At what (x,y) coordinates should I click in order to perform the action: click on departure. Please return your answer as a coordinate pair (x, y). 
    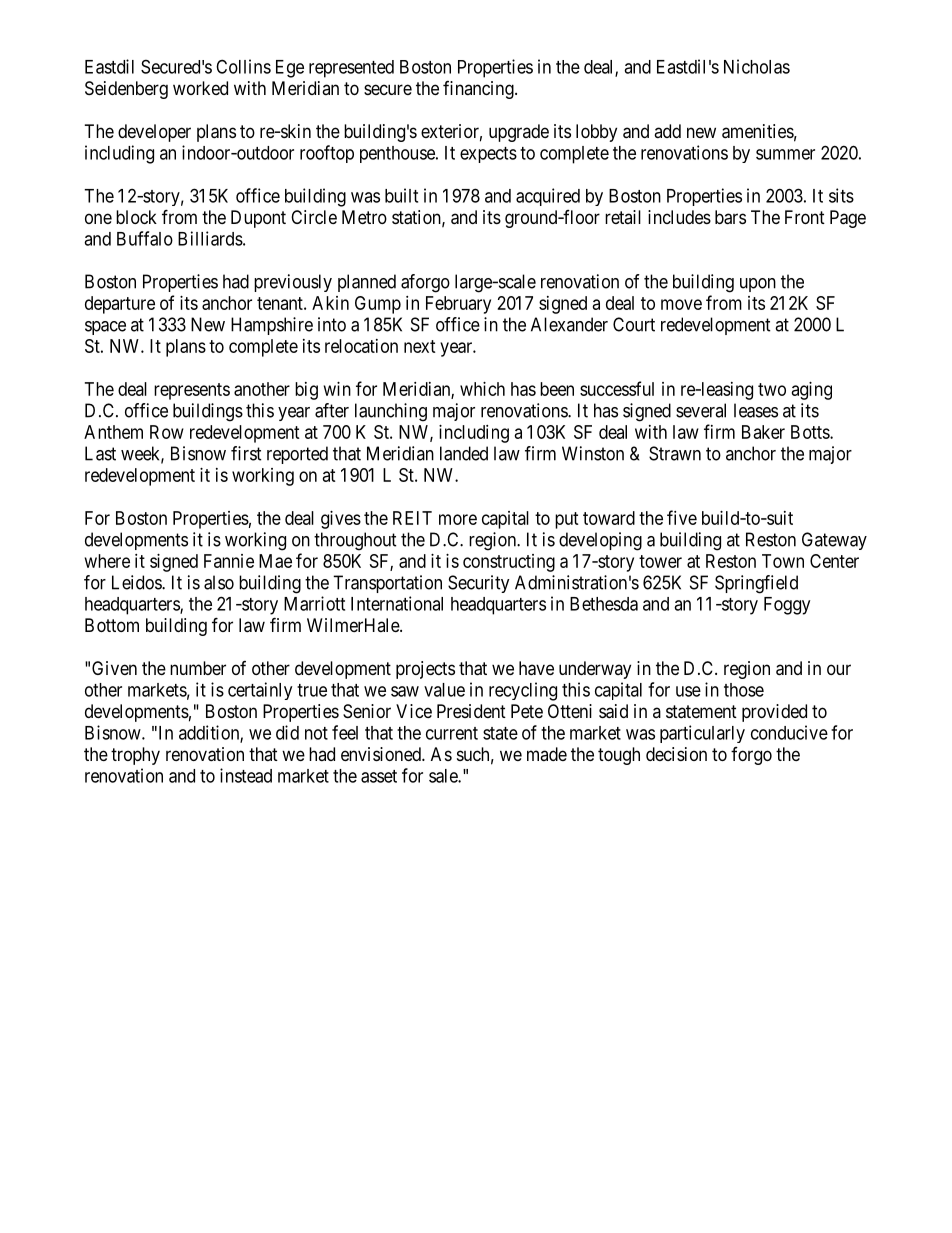
    Looking at the image, I should click on (120, 305).
